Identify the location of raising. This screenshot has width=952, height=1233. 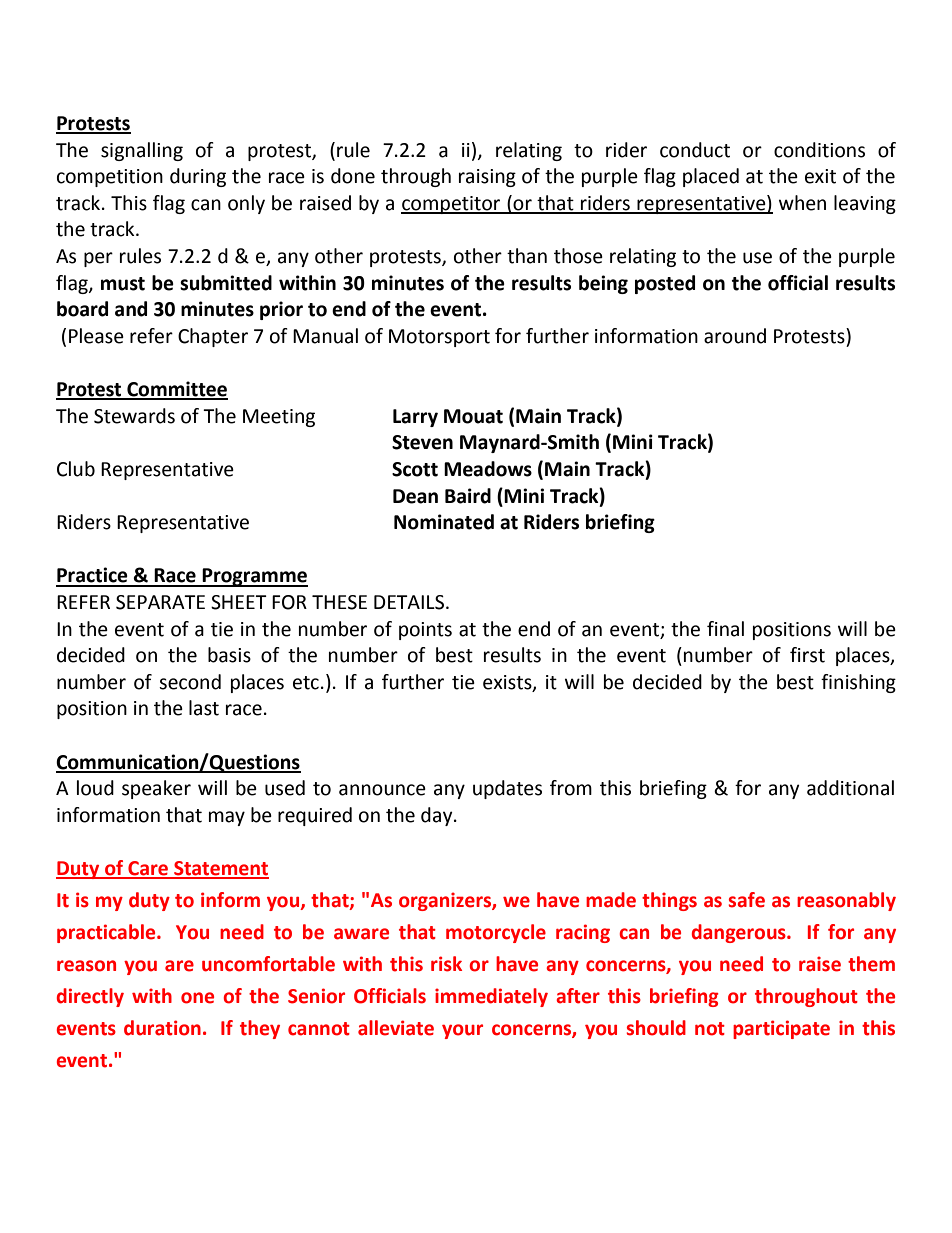
(487, 178).
